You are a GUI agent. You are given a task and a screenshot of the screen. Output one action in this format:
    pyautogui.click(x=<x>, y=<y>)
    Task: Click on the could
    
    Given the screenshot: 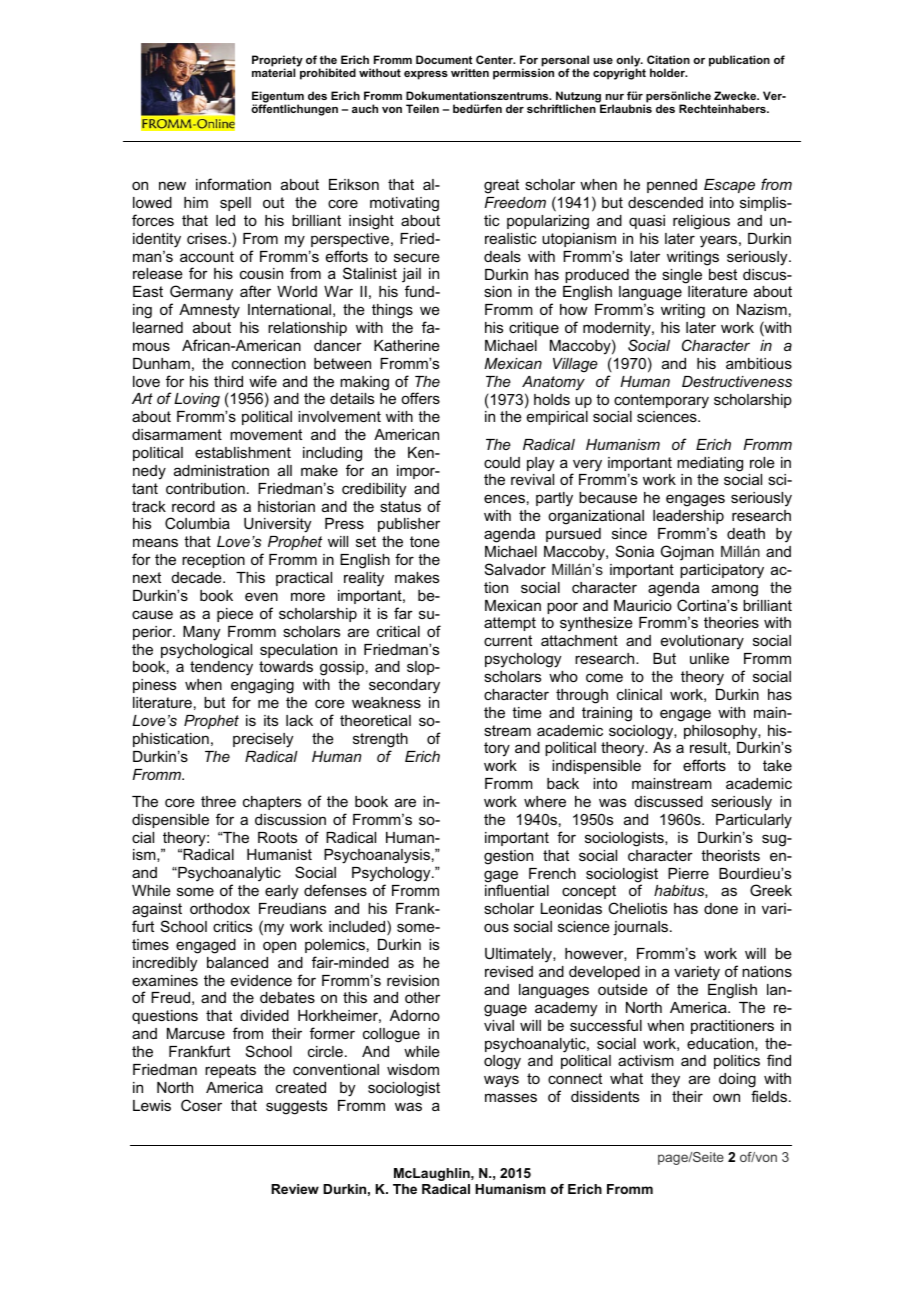 What is the action you would take?
    pyautogui.click(x=502, y=462)
